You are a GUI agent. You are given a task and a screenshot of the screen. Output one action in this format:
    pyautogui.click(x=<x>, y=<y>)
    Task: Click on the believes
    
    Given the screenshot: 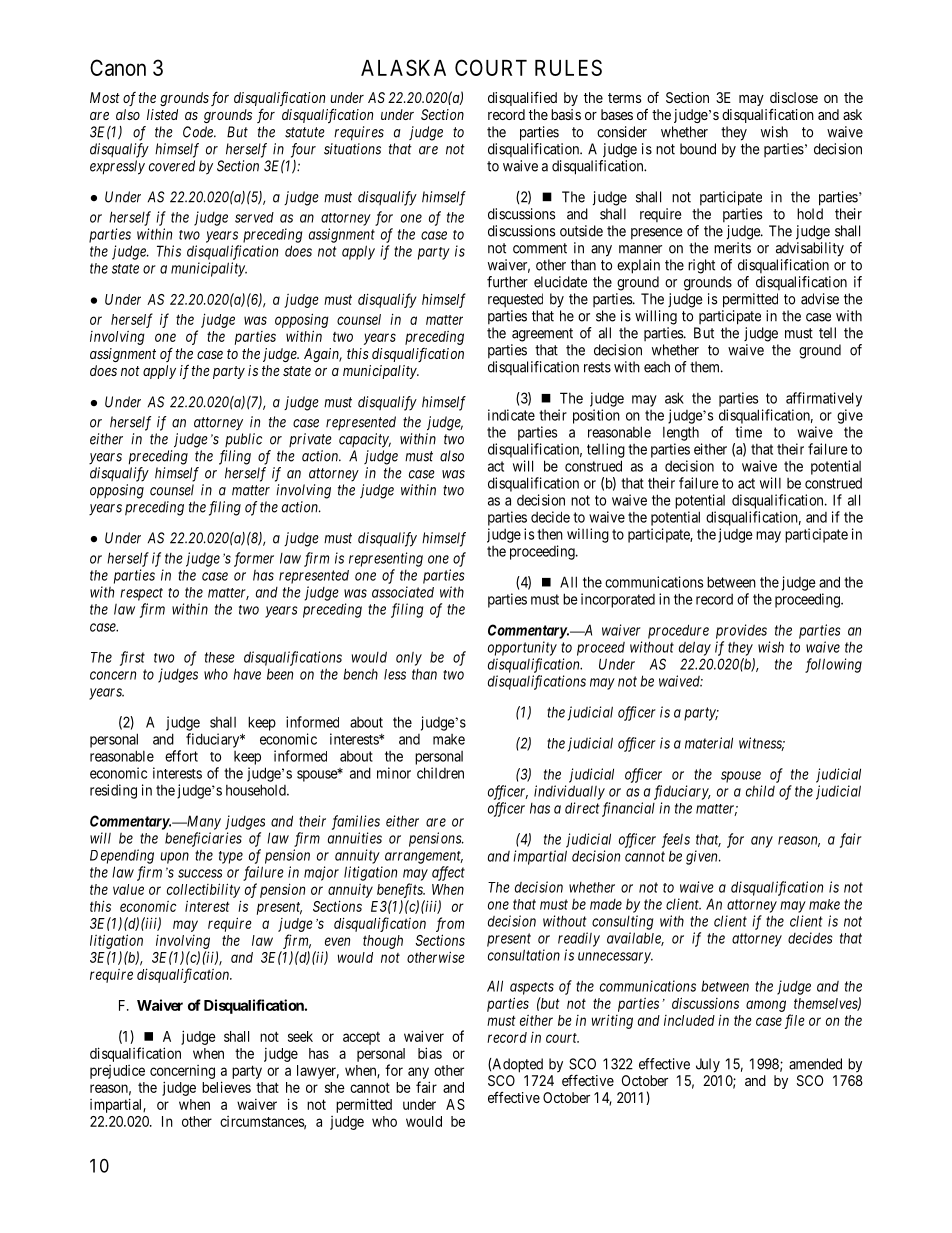 What is the action you would take?
    pyautogui.click(x=226, y=1087)
